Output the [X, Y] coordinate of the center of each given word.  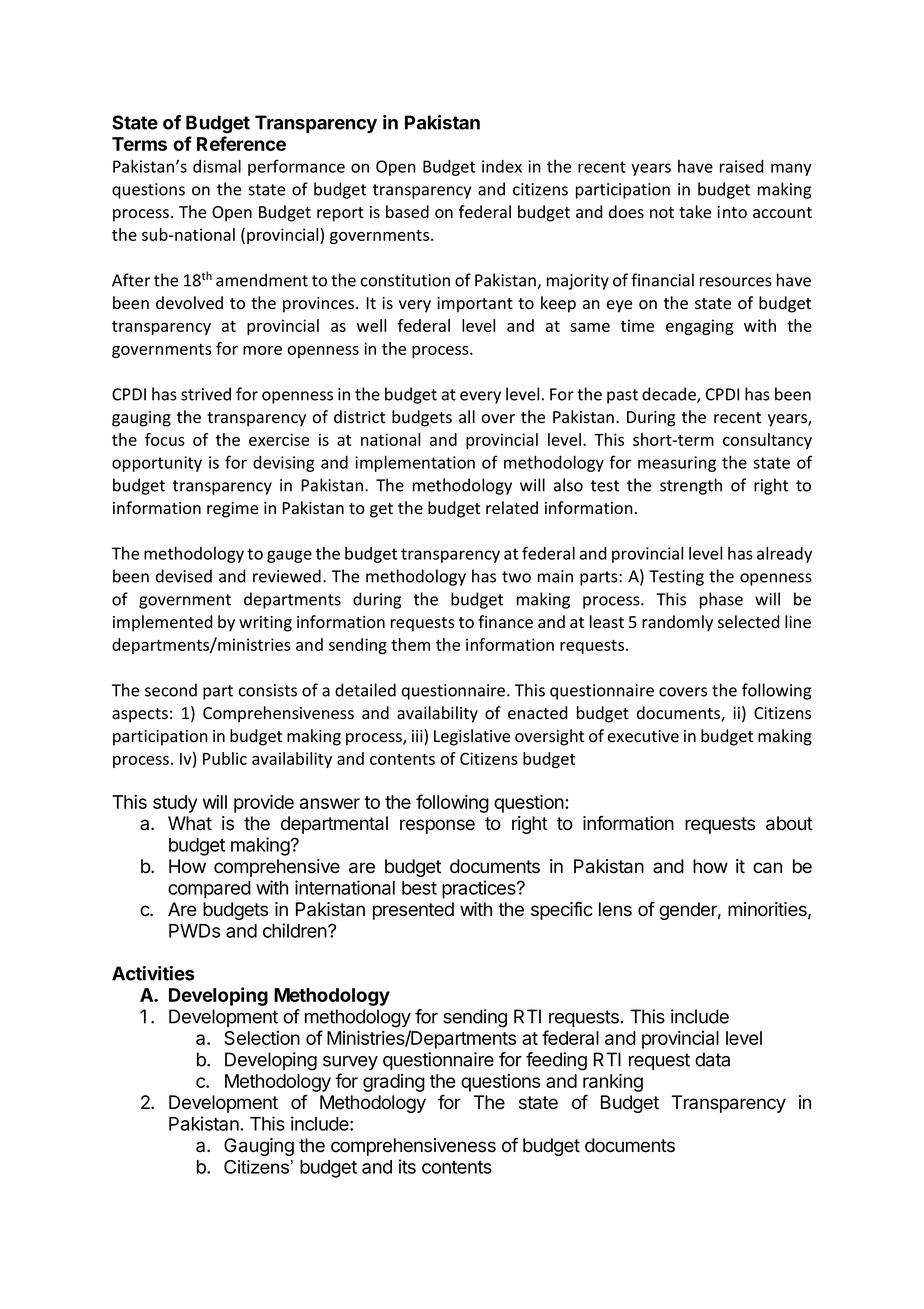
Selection [262, 1037]
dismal [217, 166]
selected [749, 622]
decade [670, 395]
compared [209, 890]
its [407, 1166]
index [502, 166]
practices [480, 889]
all [467, 416]
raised [742, 166]
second [171, 690]
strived [206, 394]
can [767, 868]
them [410, 644]
